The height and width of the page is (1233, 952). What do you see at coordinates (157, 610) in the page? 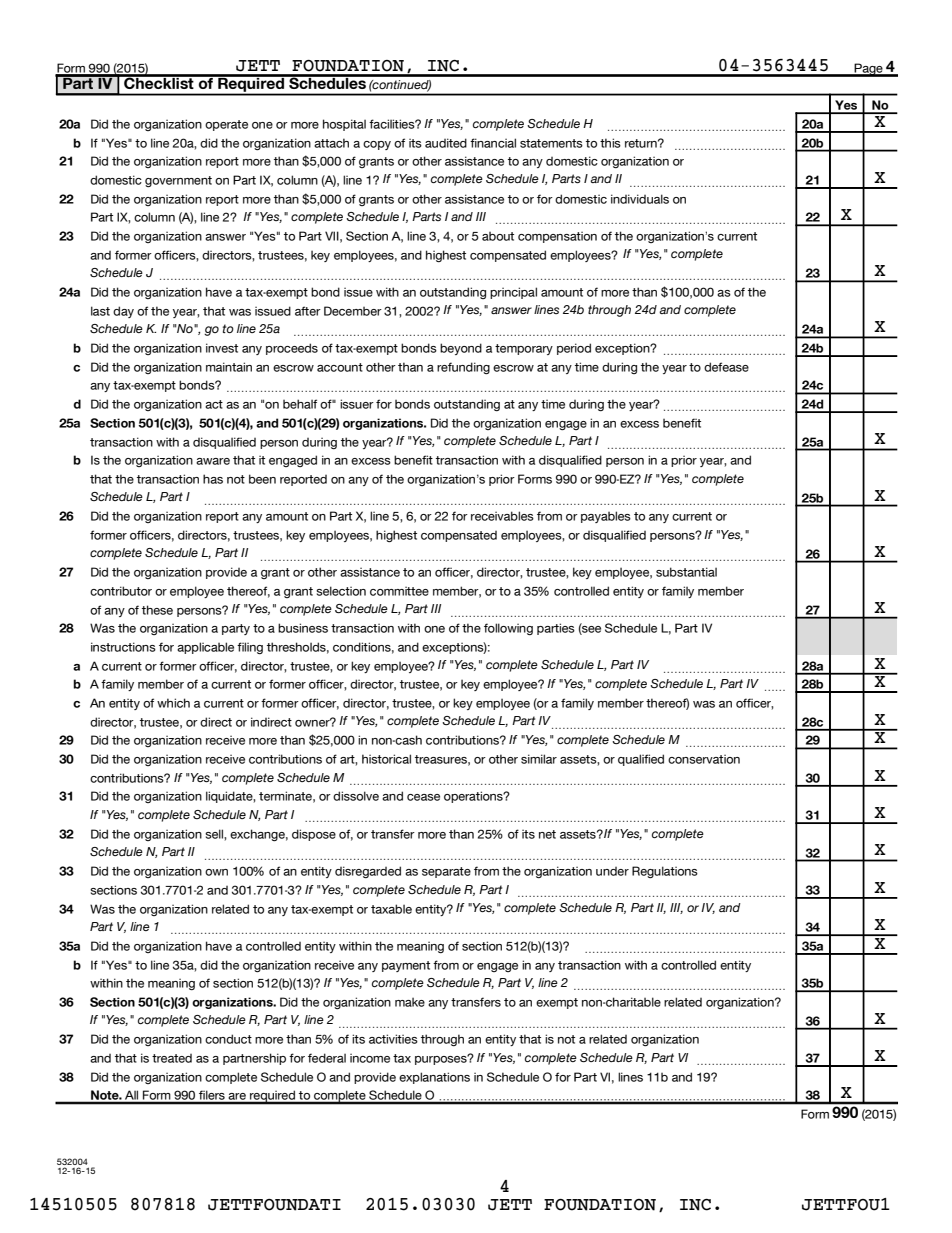
I see `these` at bounding box center [157, 610].
